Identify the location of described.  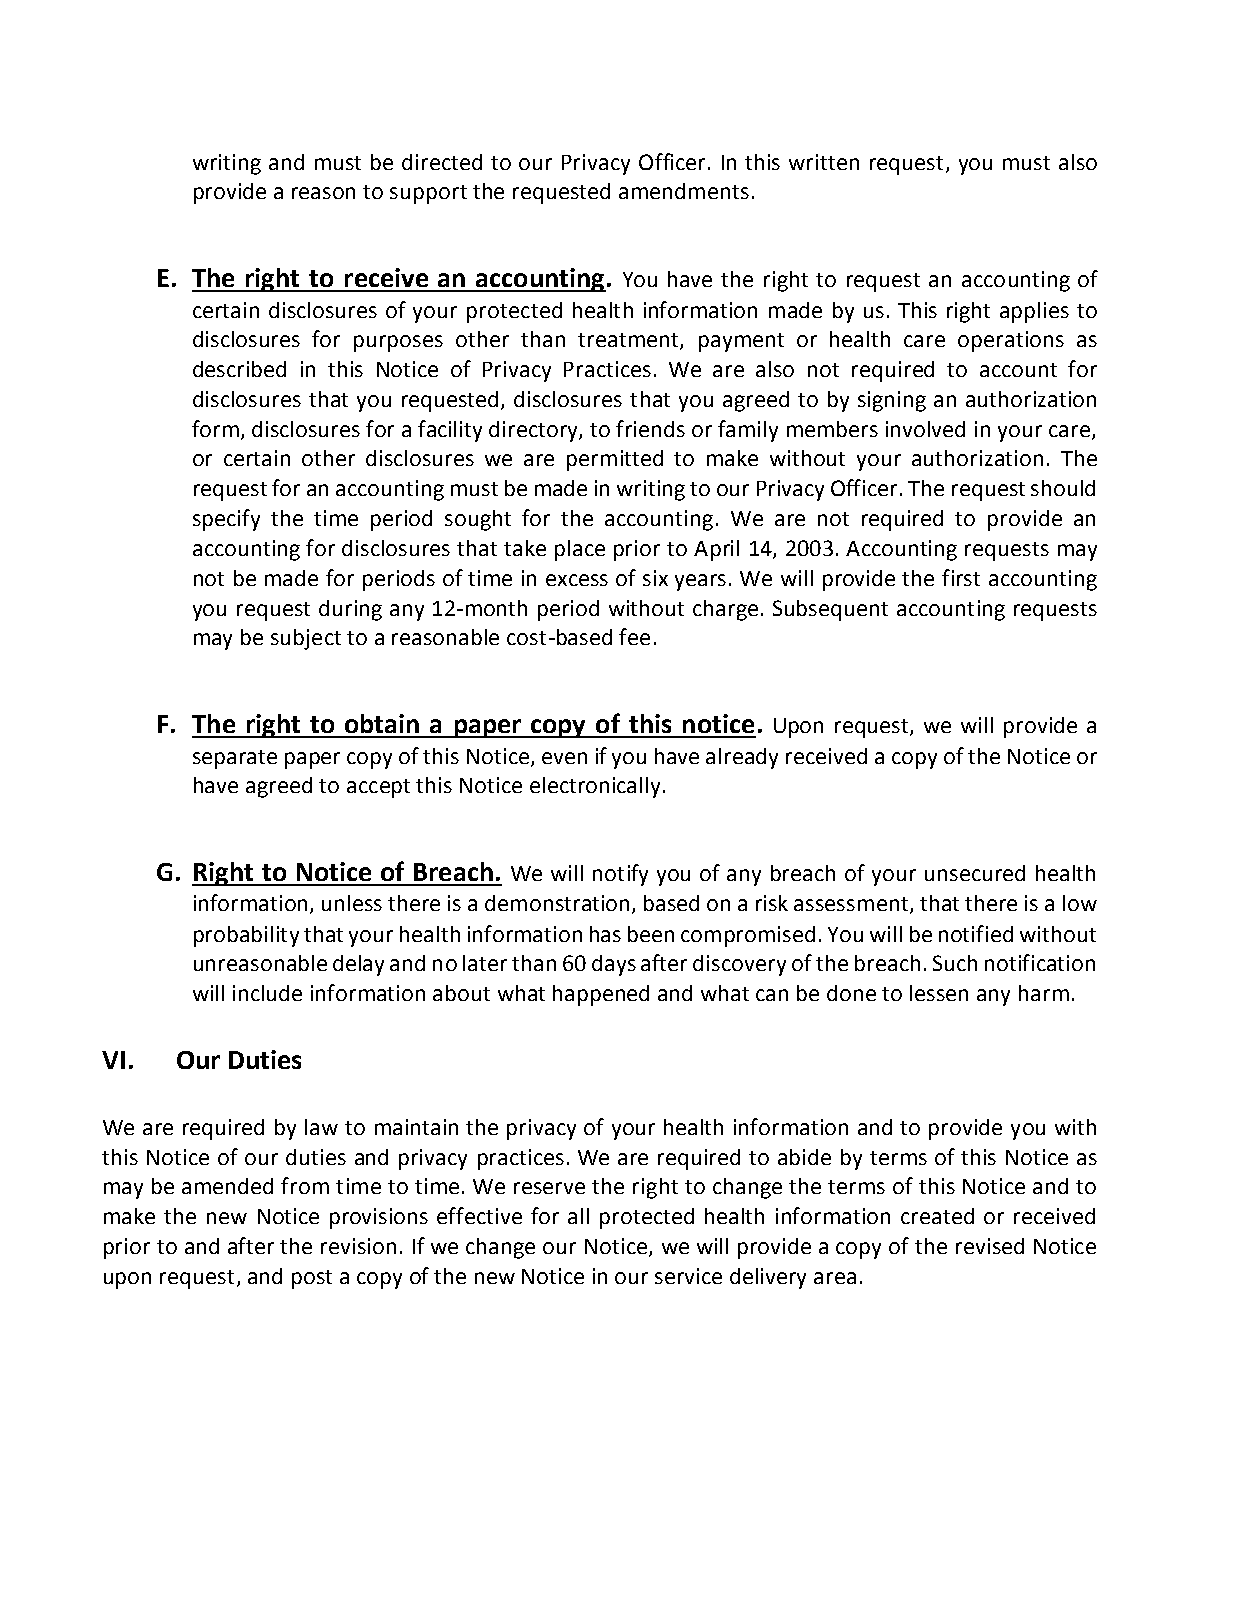
(239, 369).
